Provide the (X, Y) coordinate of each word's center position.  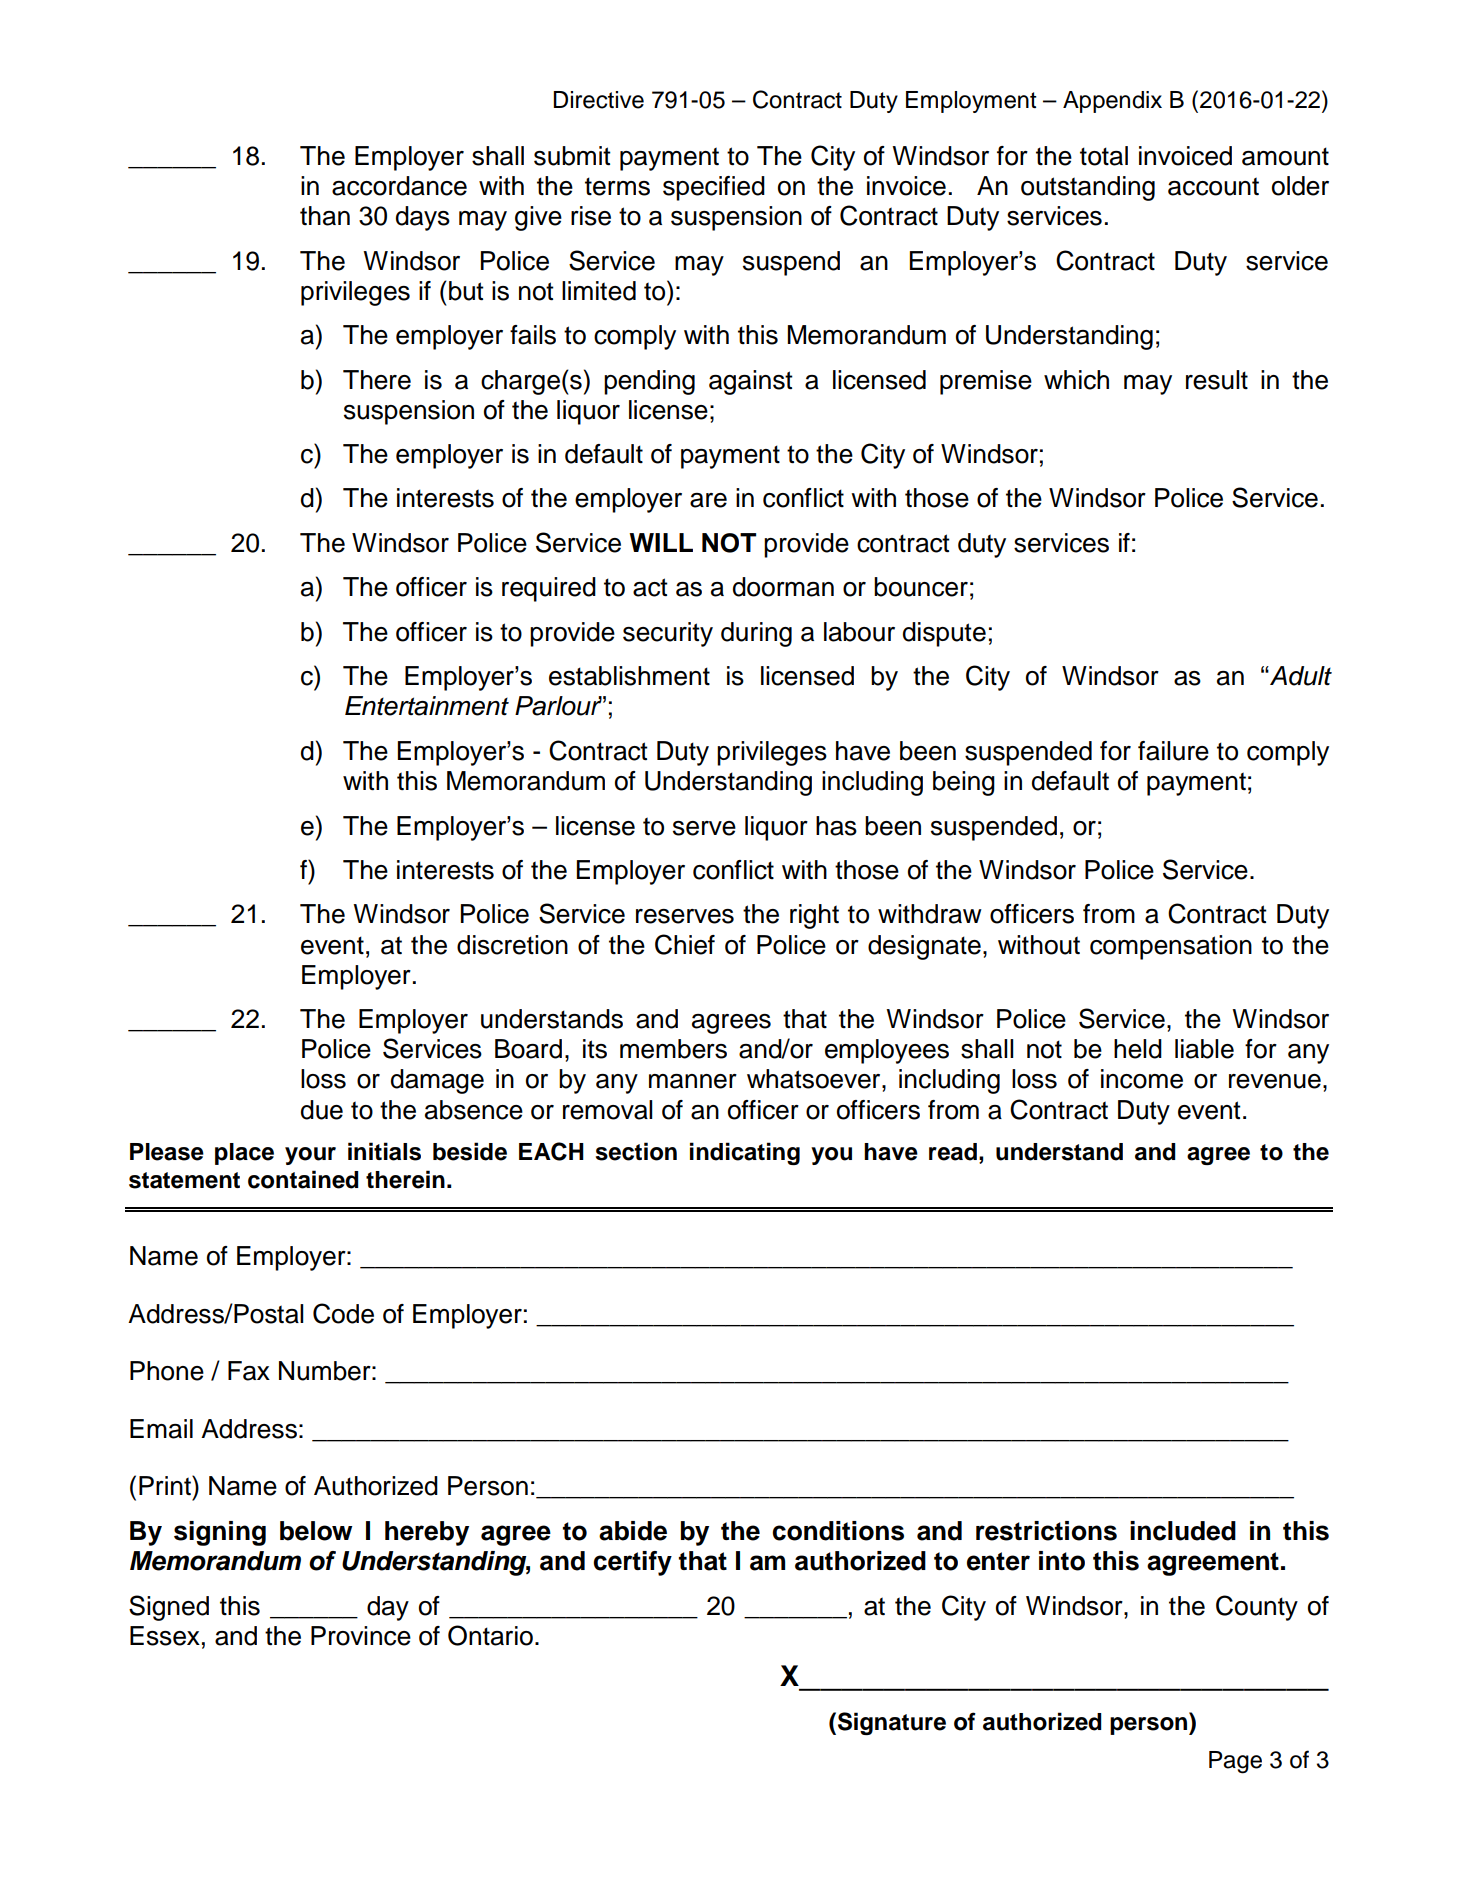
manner (693, 1081)
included (1183, 1531)
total (1104, 156)
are (708, 500)
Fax (249, 1371)
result (1217, 380)
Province (361, 1636)
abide (633, 1531)
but (466, 291)
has (836, 826)
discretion (512, 945)
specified (714, 188)
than (325, 216)
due (322, 1110)
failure (1173, 751)
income (1142, 1079)
